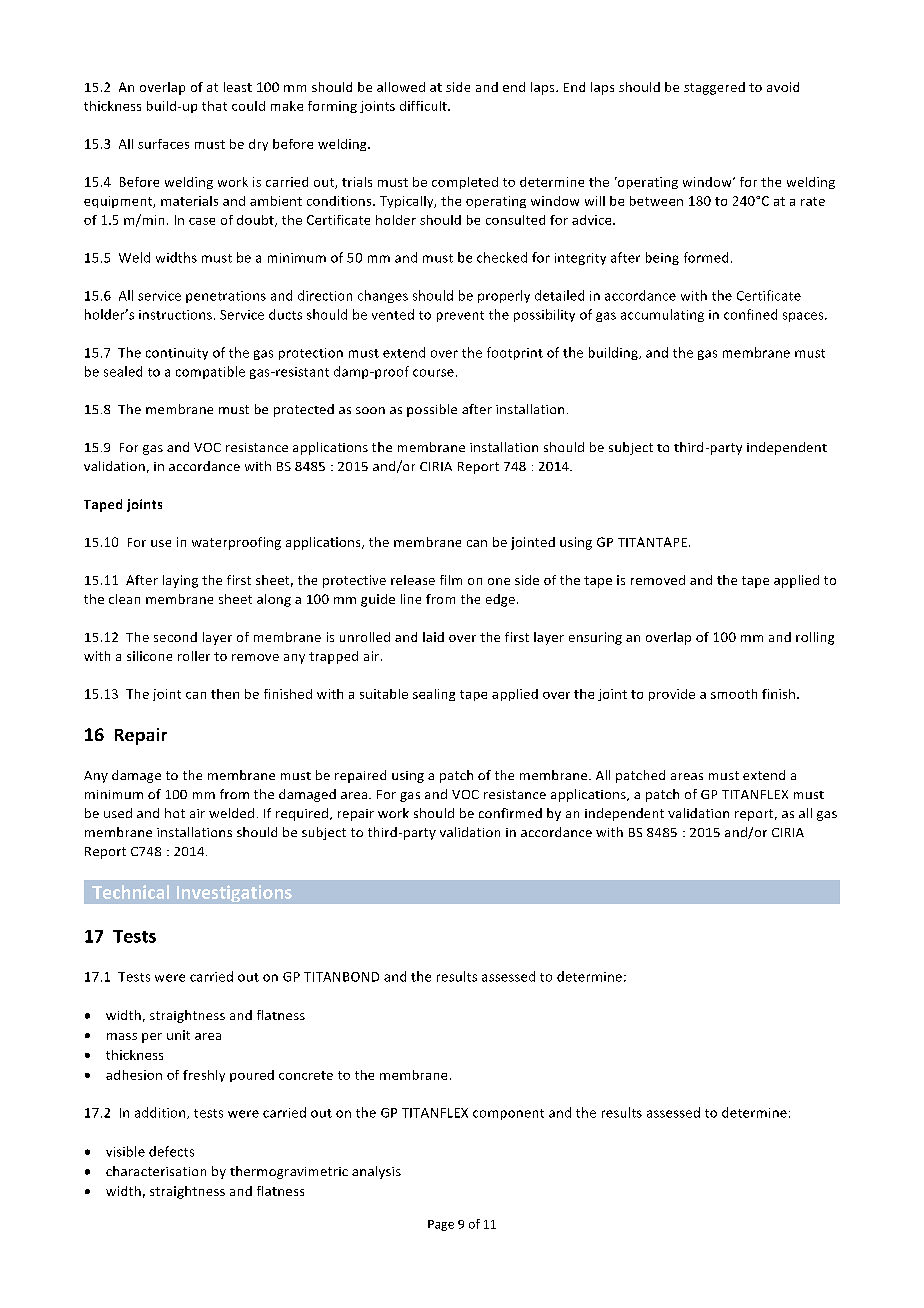 This screenshot has width=924, height=1308. Describe the element at coordinates (433, 637) in the screenshot. I see `laid` at that location.
